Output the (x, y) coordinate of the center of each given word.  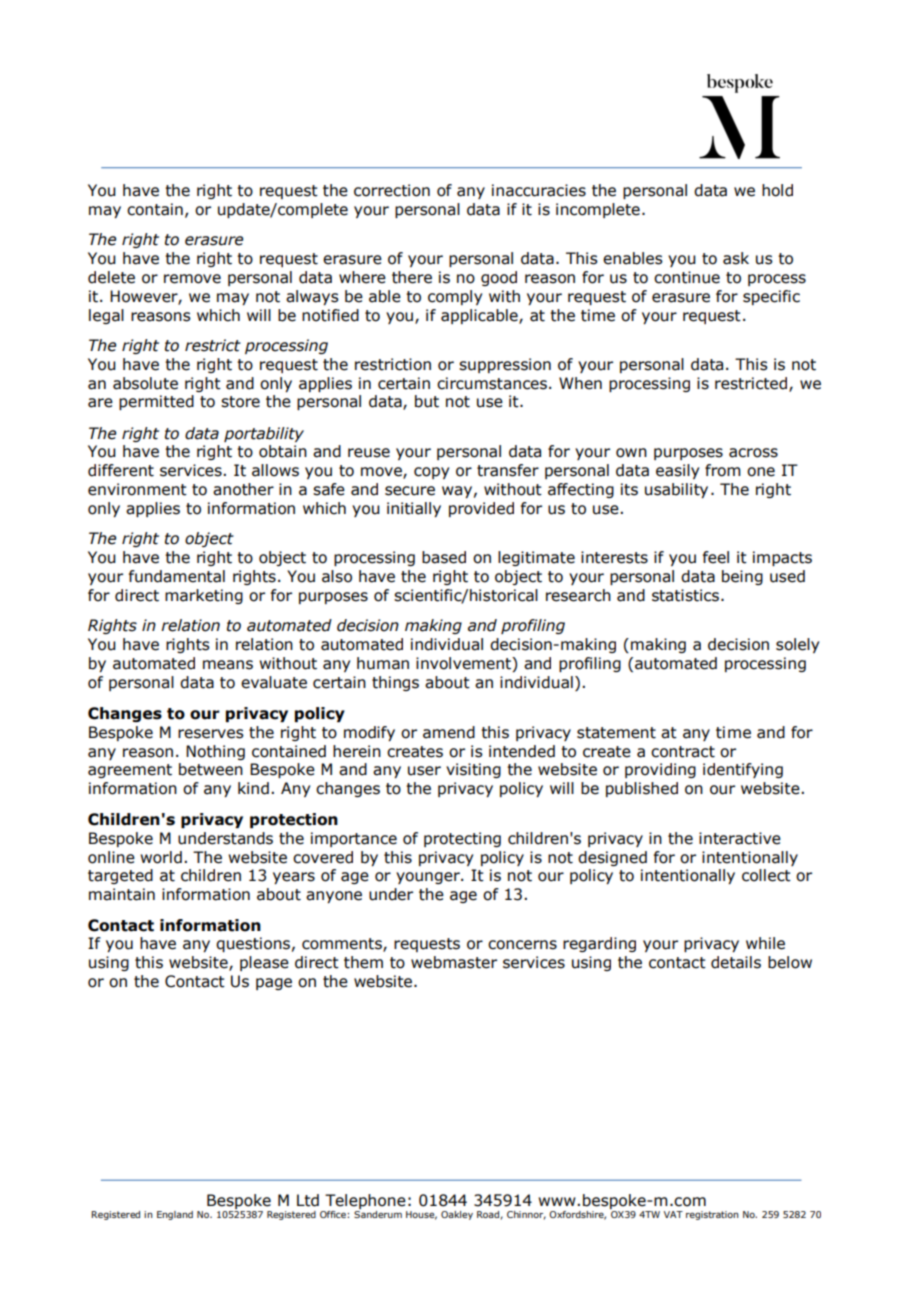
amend (449, 732)
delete (111, 277)
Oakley (457, 1215)
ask (736, 258)
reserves (211, 734)
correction (392, 190)
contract (683, 752)
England (175, 1215)
